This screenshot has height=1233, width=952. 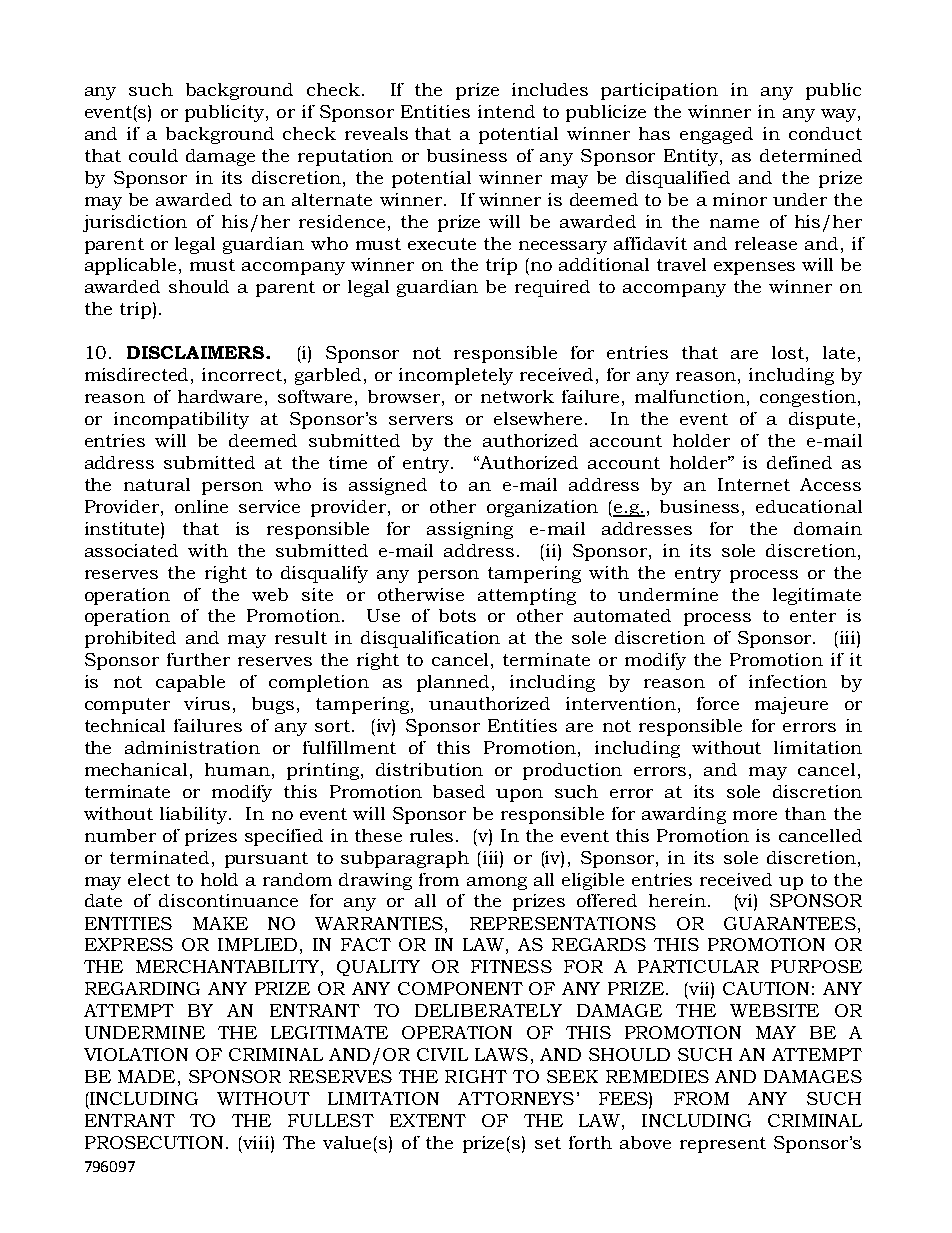 What do you see at coordinates (456, 376) in the screenshot?
I see `incompletely` at bounding box center [456, 376].
